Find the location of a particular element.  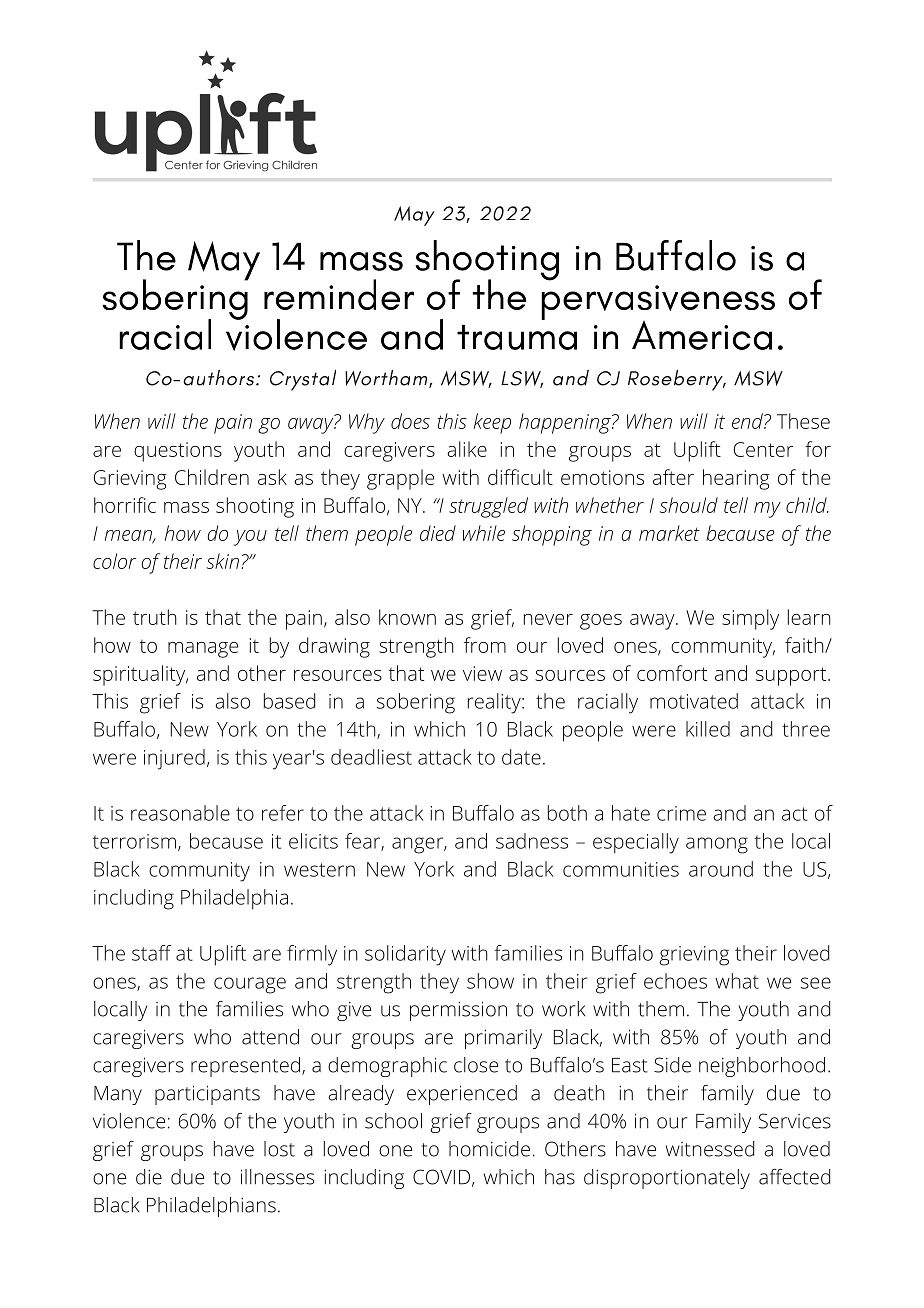

America is located at coordinates (702, 335).
